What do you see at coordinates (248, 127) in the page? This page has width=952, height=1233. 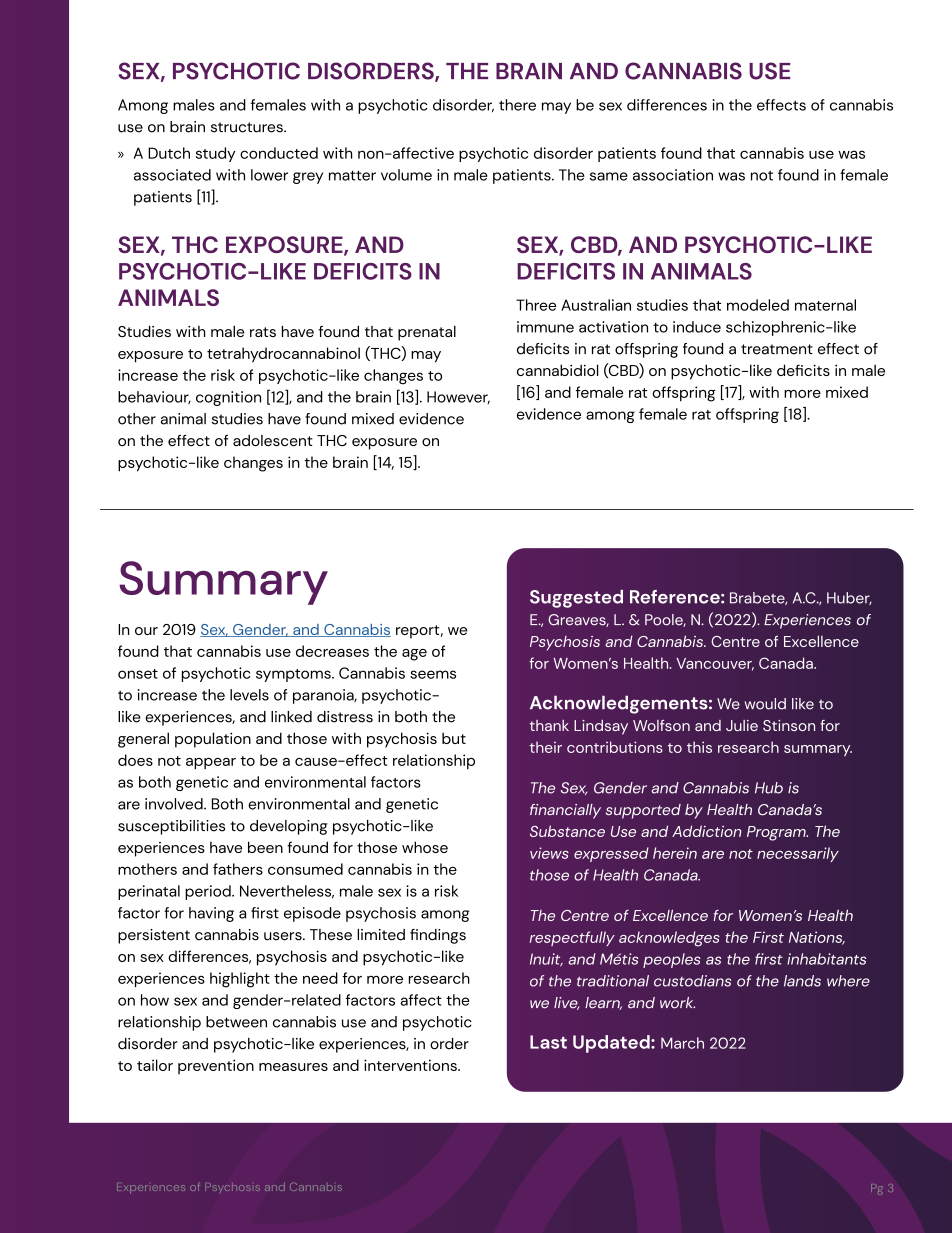 I see `structures` at bounding box center [248, 127].
